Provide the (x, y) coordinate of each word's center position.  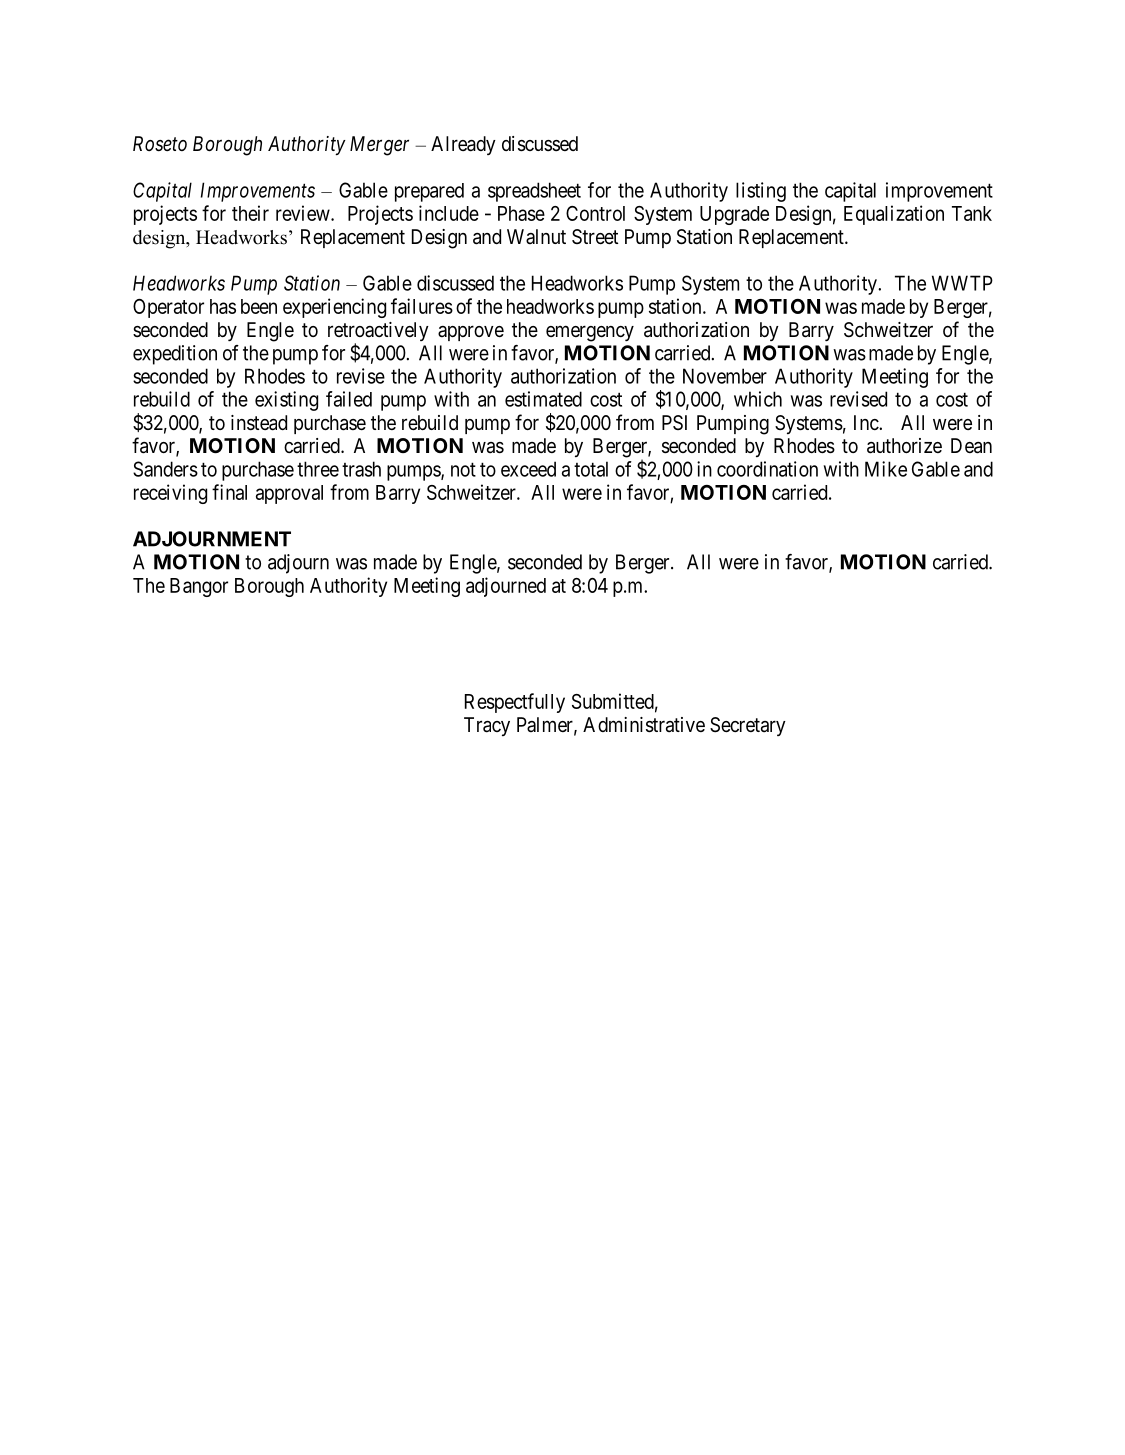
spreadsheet (534, 192)
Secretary (748, 726)
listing (761, 192)
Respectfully (515, 703)
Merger (379, 146)
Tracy (487, 726)
